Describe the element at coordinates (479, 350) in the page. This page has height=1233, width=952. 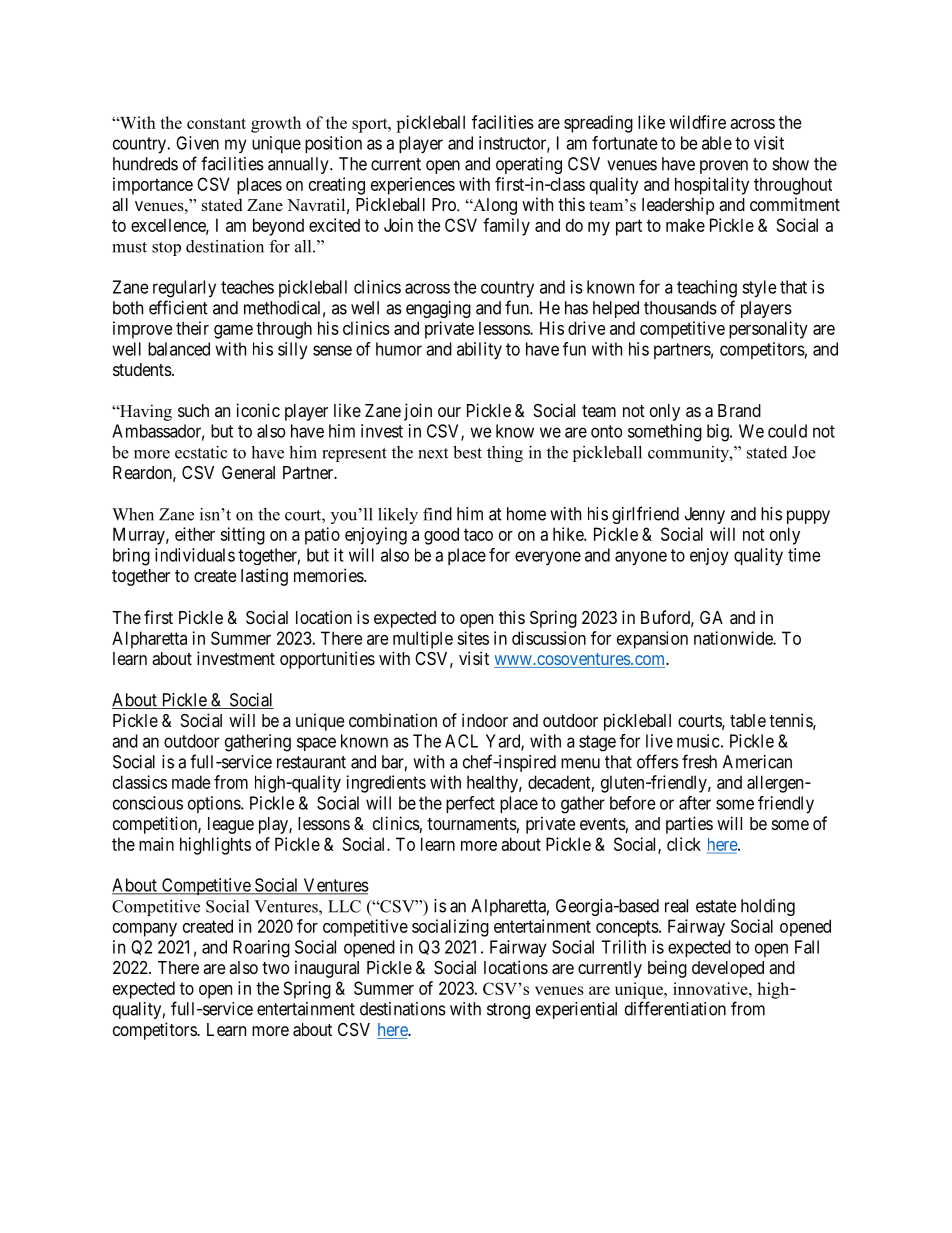
I see `ability` at that location.
